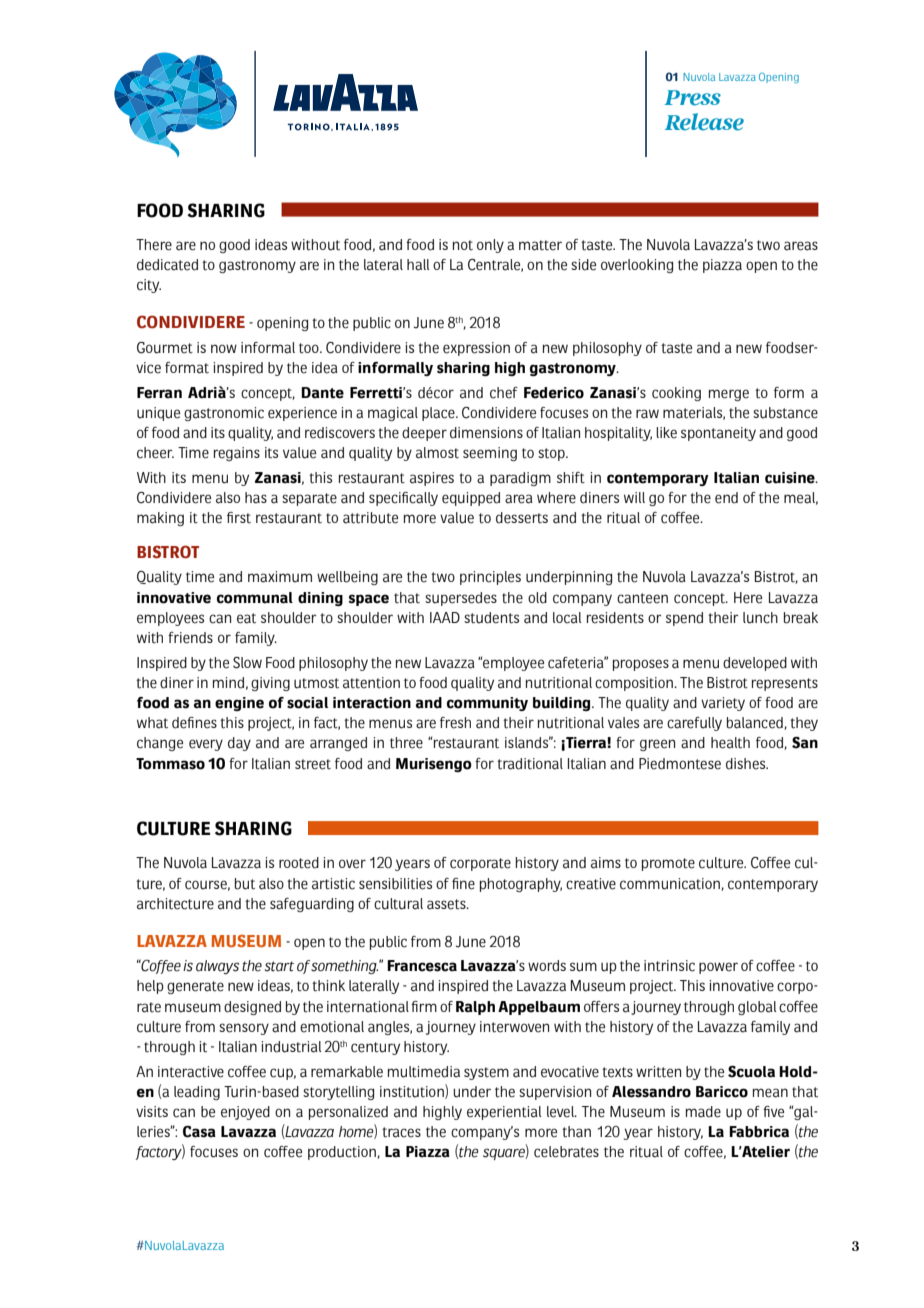 Image resolution: width=924 pixels, height=1308 pixels. Describe the element at coordinates (463, 245) in the screenshot. I see `not` at that location.
